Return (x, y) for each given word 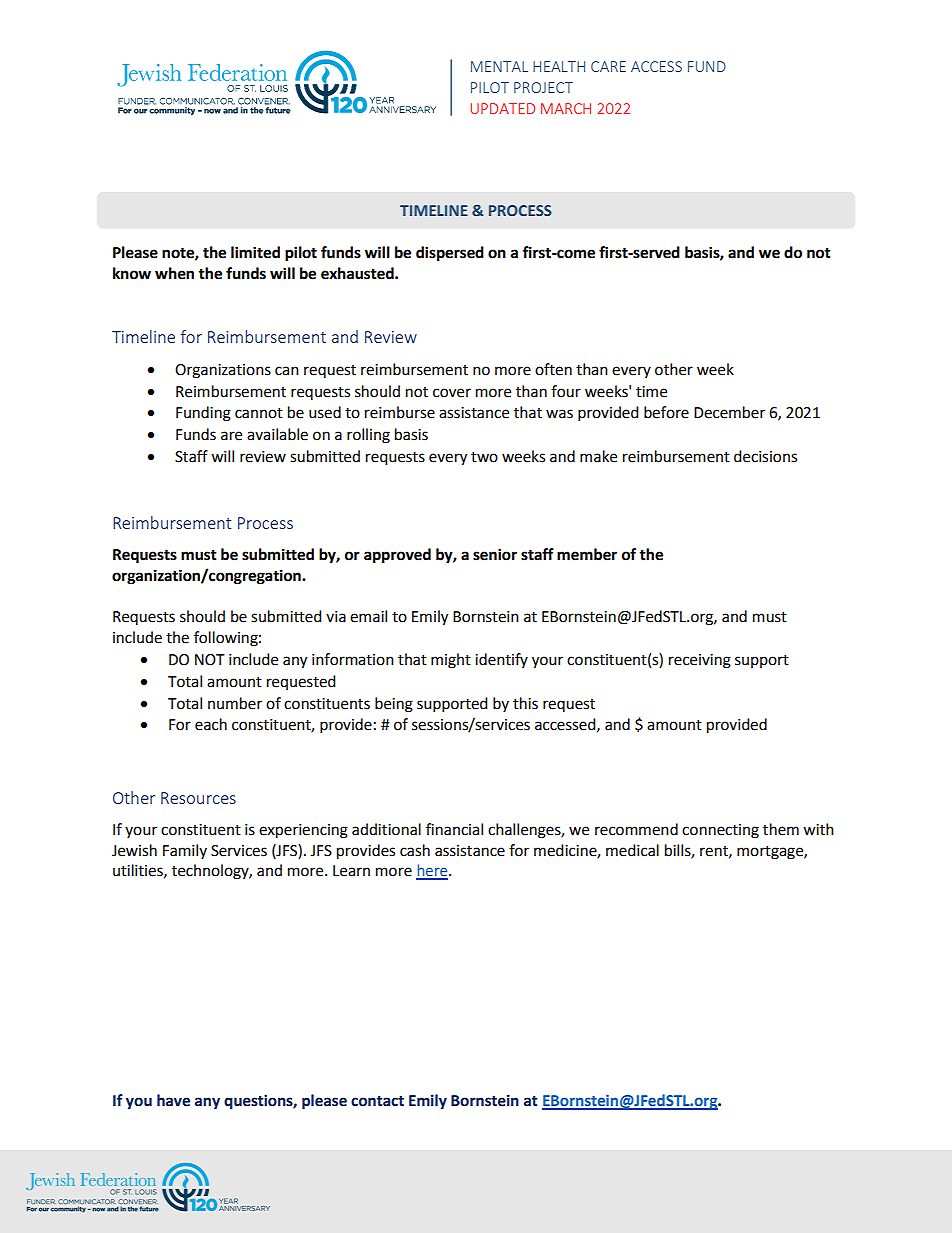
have (173, 1100)
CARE (608, 66)
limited (255, 252)
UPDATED (502, 108)
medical (632, 850)
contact (377, 1101)
